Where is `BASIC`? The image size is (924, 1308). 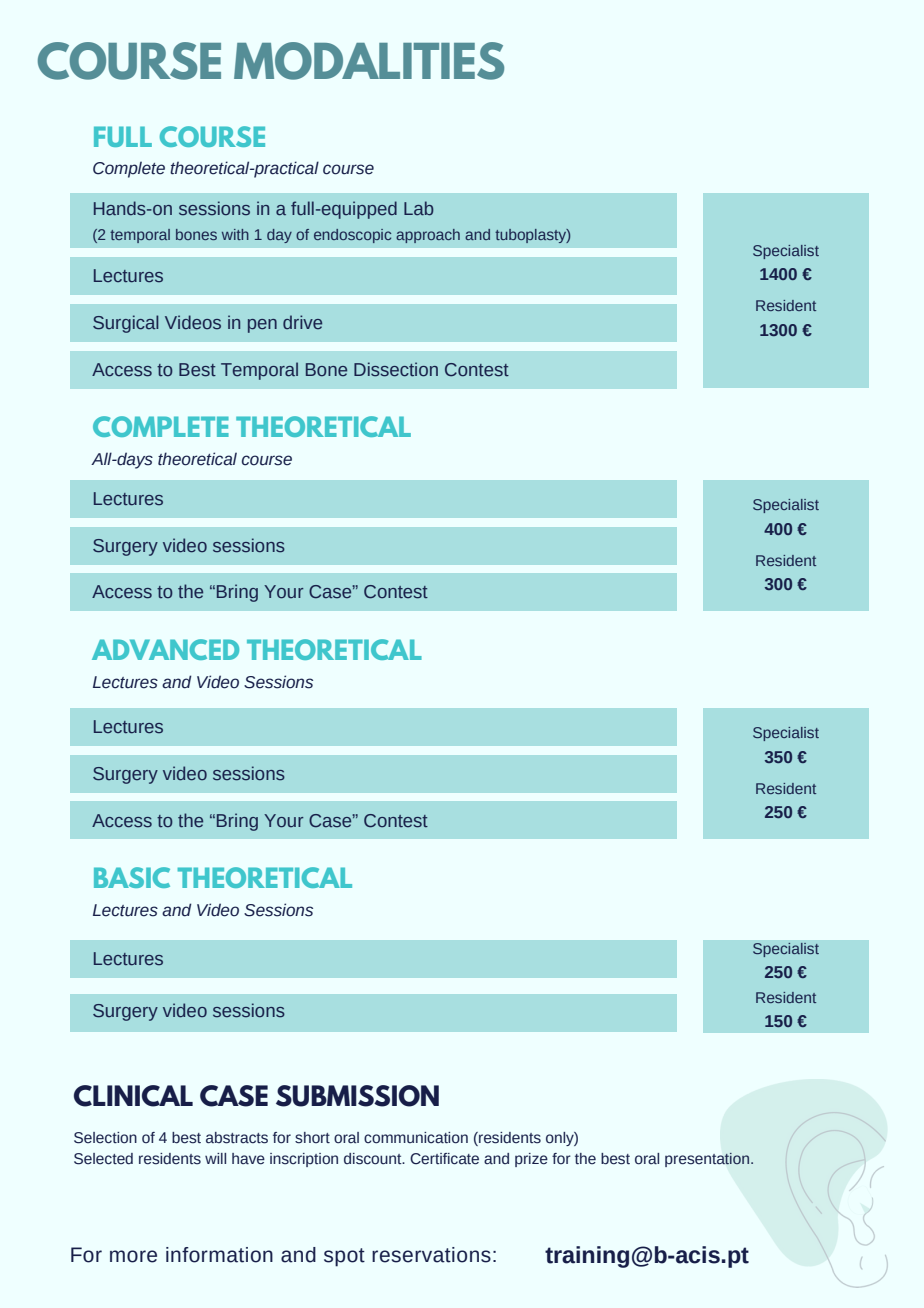
BASIC is located at coordinates (132, 877).
